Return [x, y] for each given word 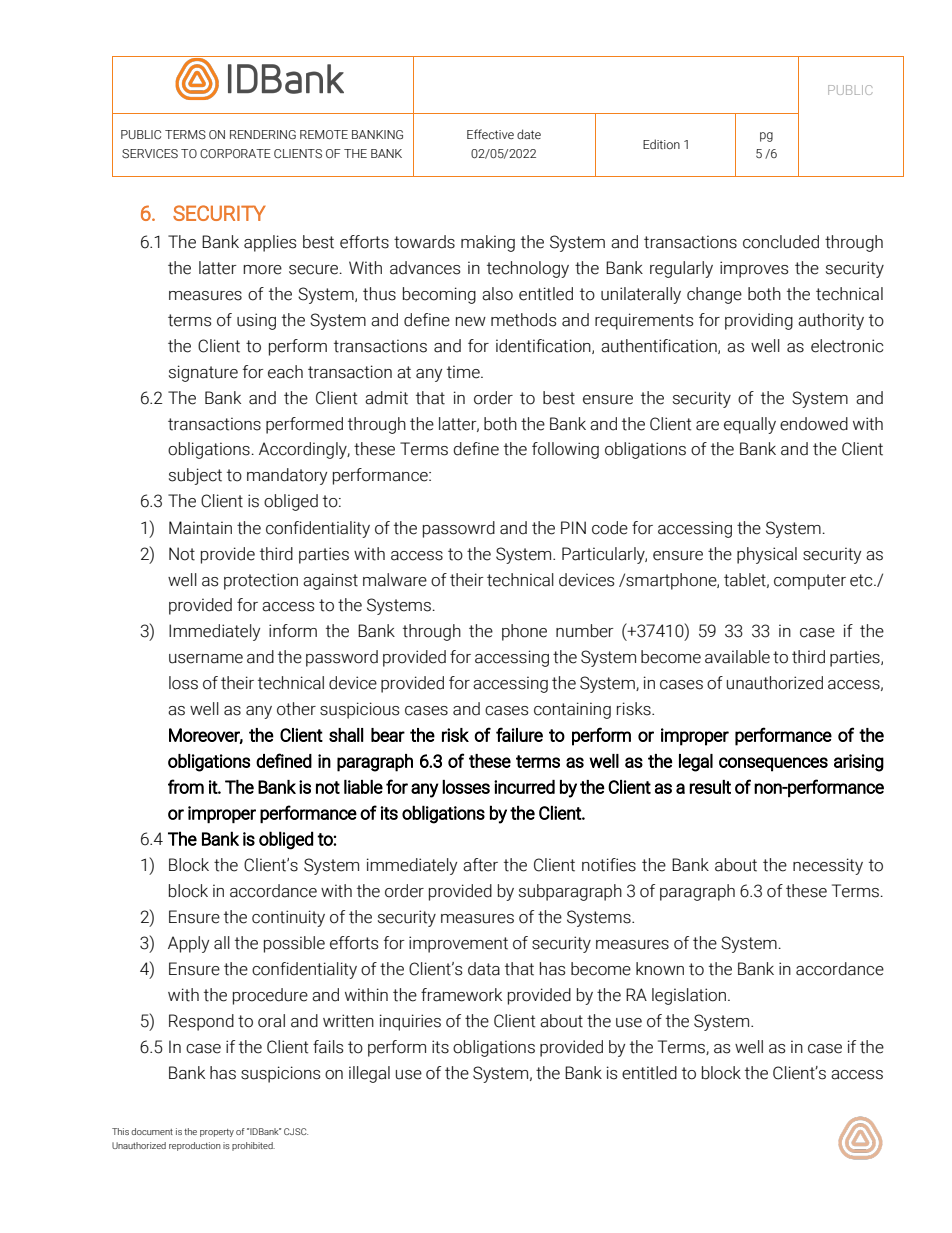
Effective [490, 134]
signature [203, 373]
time [464, 372]
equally [750, 425]
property [217, 1133]
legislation [689, 996]
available [737, 657]
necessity [828, 866]
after [480, 865]
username [206, 659]
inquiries [410, 1022]
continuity [288, 918]
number [585, 631]
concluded [781, 242]
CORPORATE [235, 153]
